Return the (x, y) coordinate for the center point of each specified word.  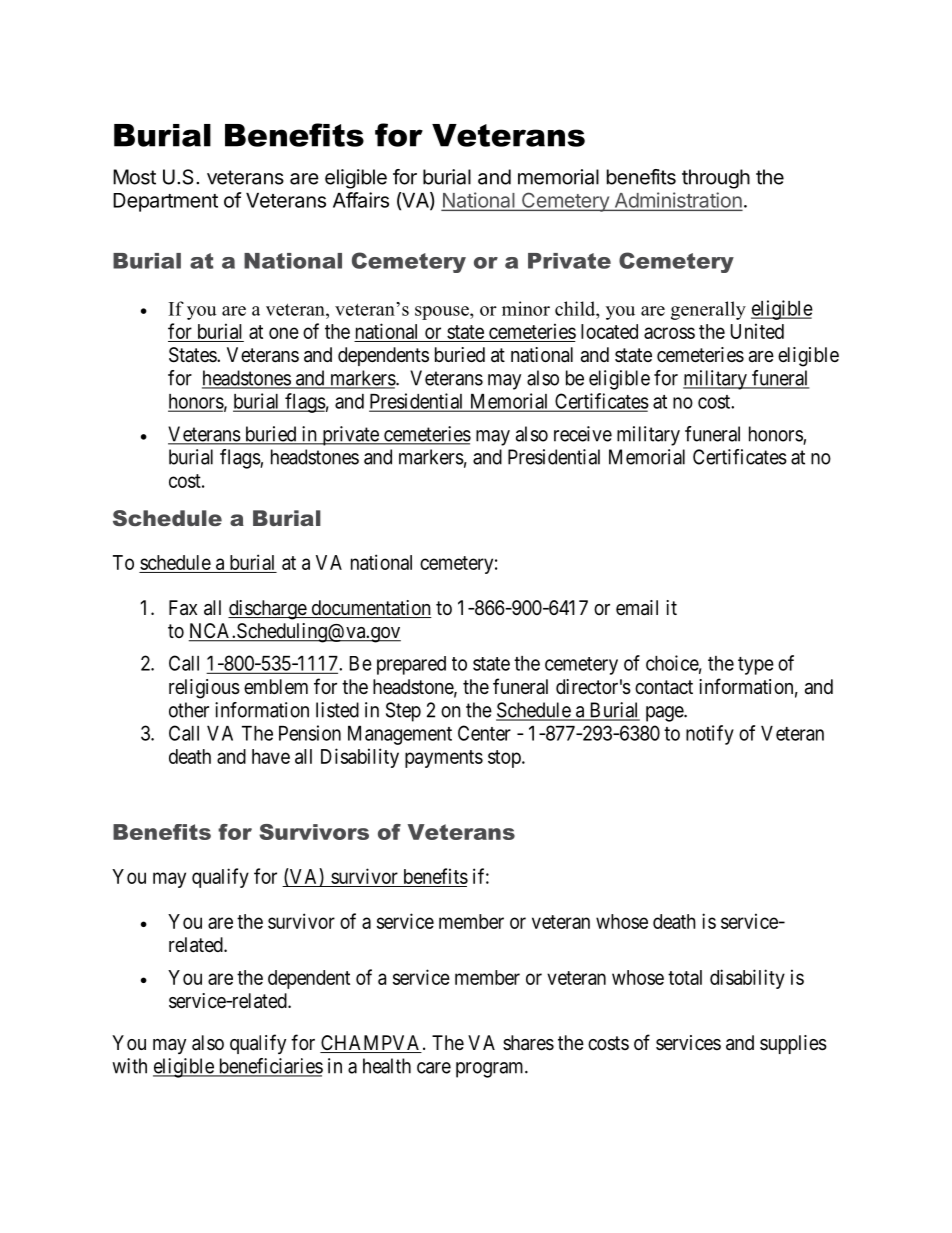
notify (710, 735)
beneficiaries (269, 1067)
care (434, 1068)
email (637, 608)
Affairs (361, 200)
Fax (183, 608)
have (271, 756)
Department (165, 202)
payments (444, 759)
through (716, 179)
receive (583, 434)
